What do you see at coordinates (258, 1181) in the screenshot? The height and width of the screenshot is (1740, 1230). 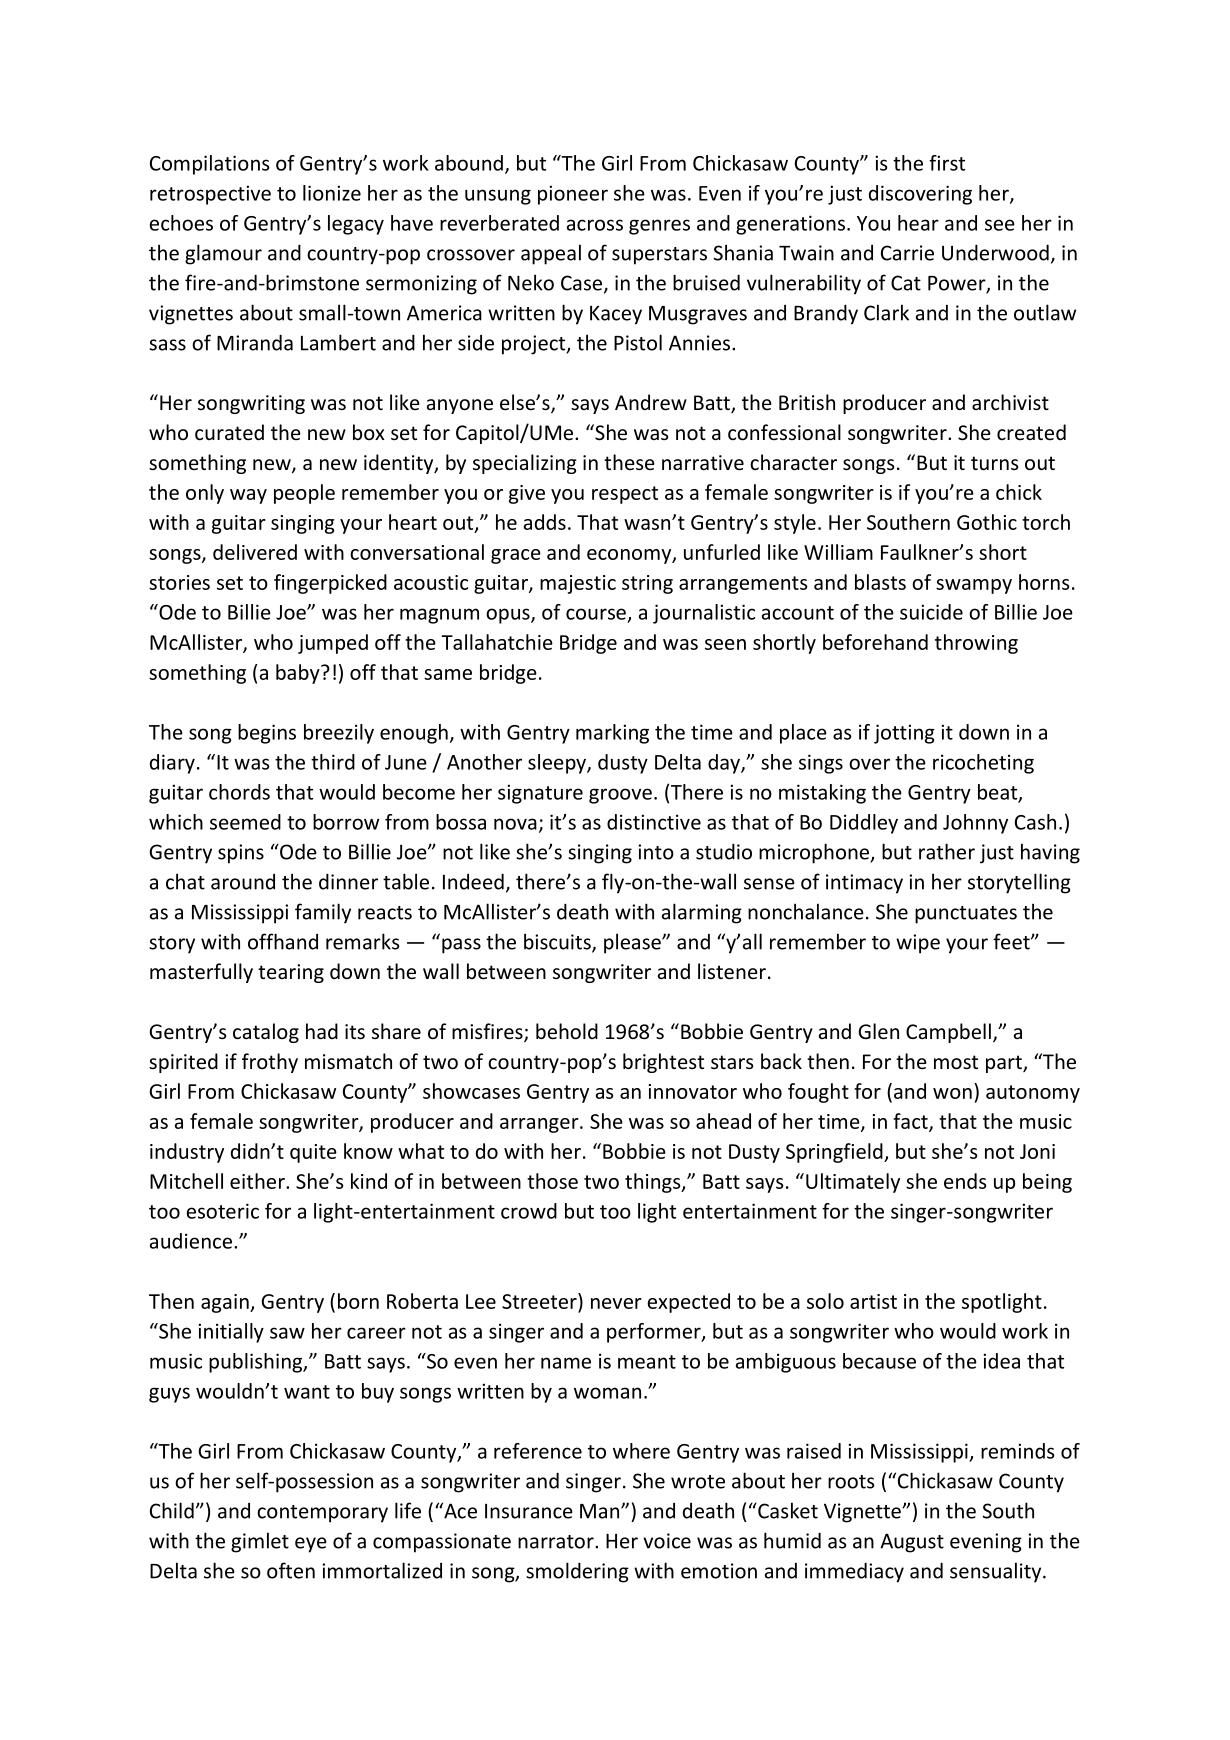 I see `either` at bounding box center [258, 1181].
